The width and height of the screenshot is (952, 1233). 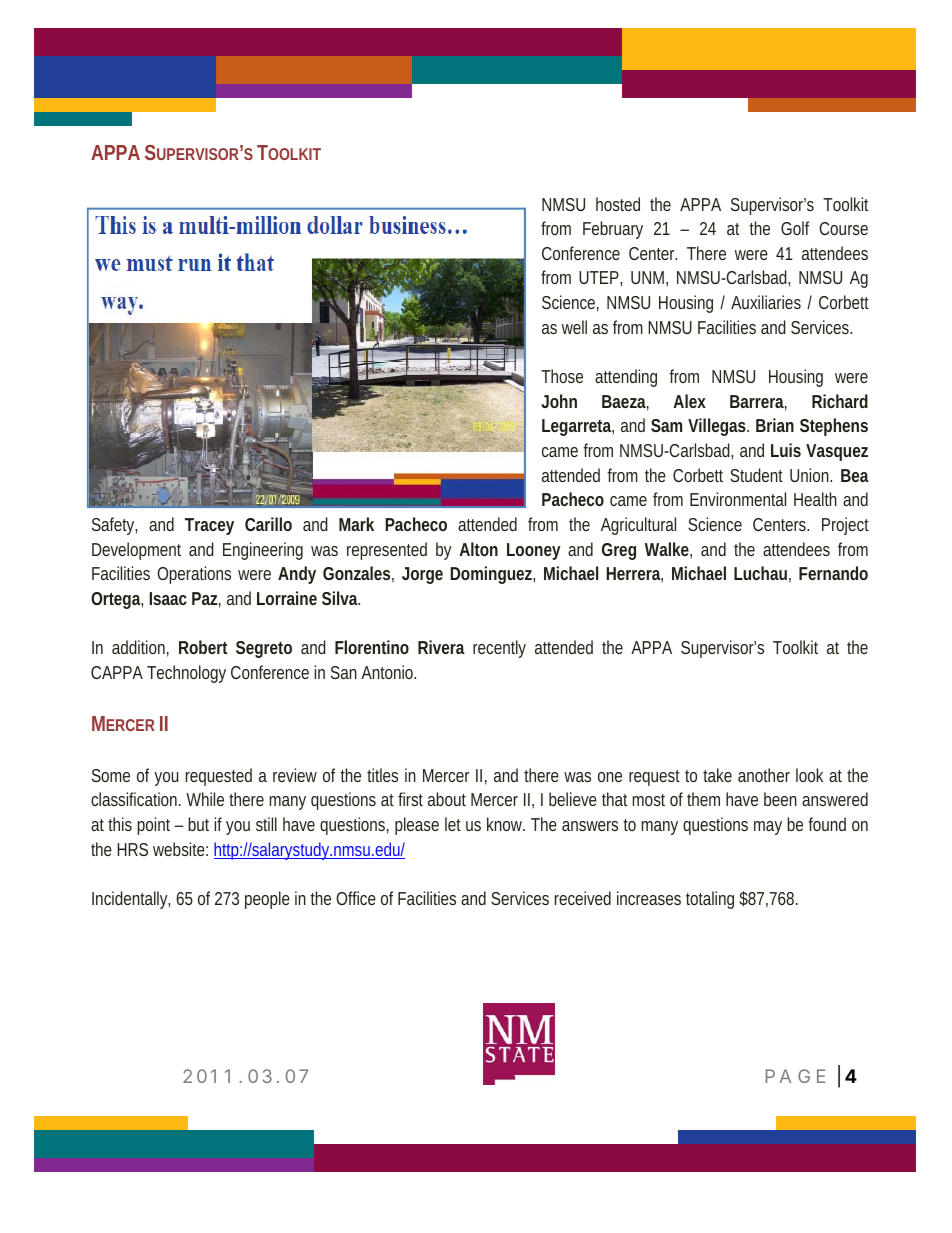 I want to click on Tracey, so click(x=209, y=526).
